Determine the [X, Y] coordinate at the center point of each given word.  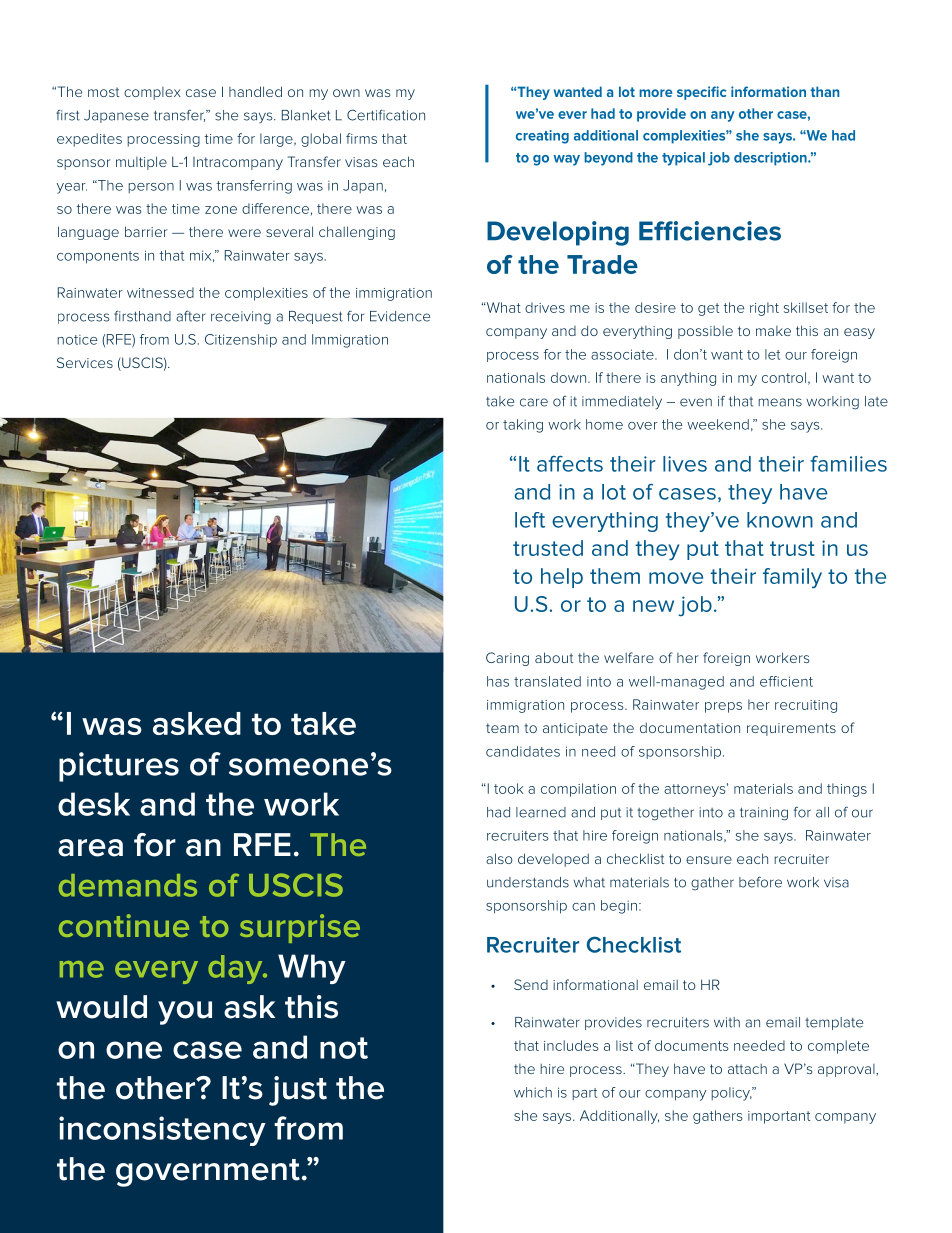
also [499, 858]
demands [128, 885]
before [760, 882]
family [792, 578]
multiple [141, 163]
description [771, 159]
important [779, 1117]
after [191, 316]
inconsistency [162, 1131]
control [785, 378]
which [533, 1092]
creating [542, 137]
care [534, 402]
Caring [507, 659]
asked [197, 723]
